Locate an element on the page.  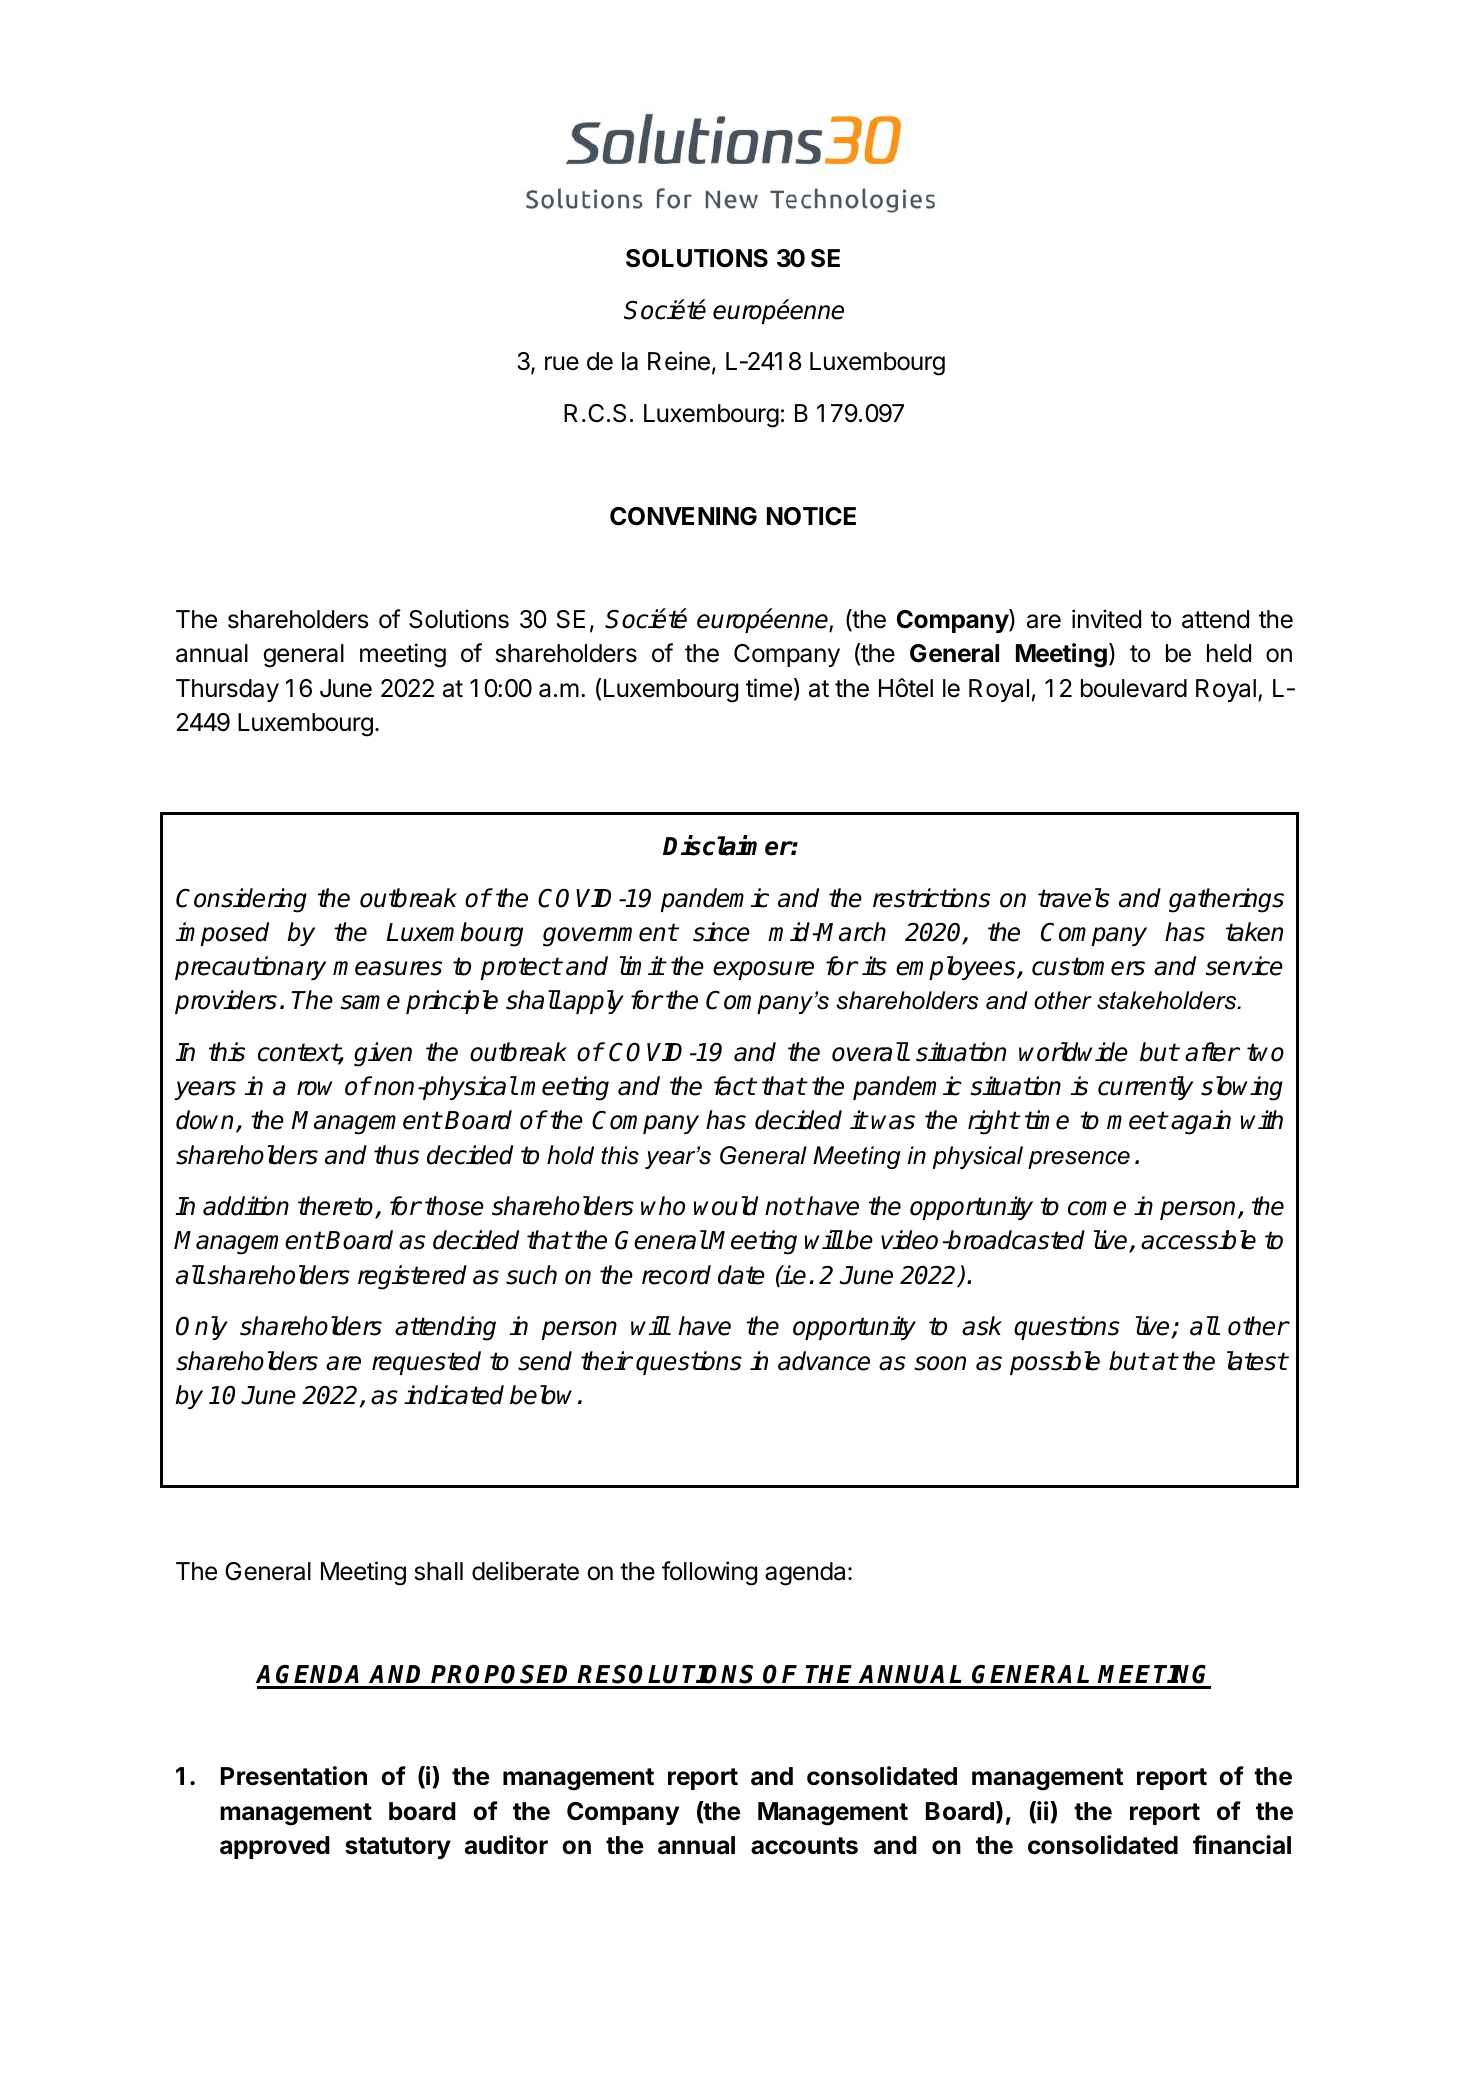
Presentation is located at coordinates (294, 1776).
